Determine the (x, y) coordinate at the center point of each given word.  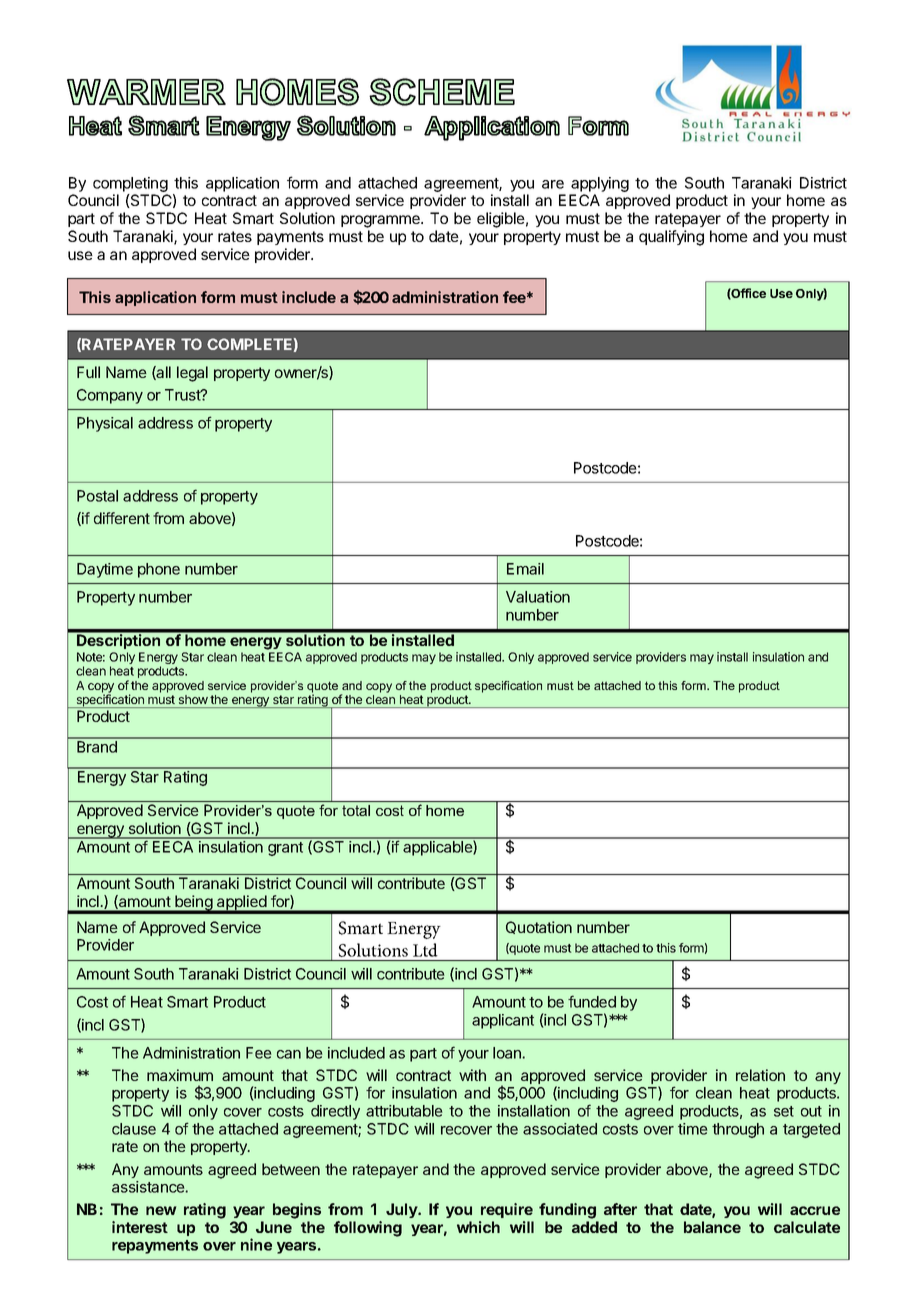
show (193, 699)
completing (130, 186)
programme (381, 221)
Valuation (538, 597)
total (356, 810)
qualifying (671, 238)
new (161, 1210)
